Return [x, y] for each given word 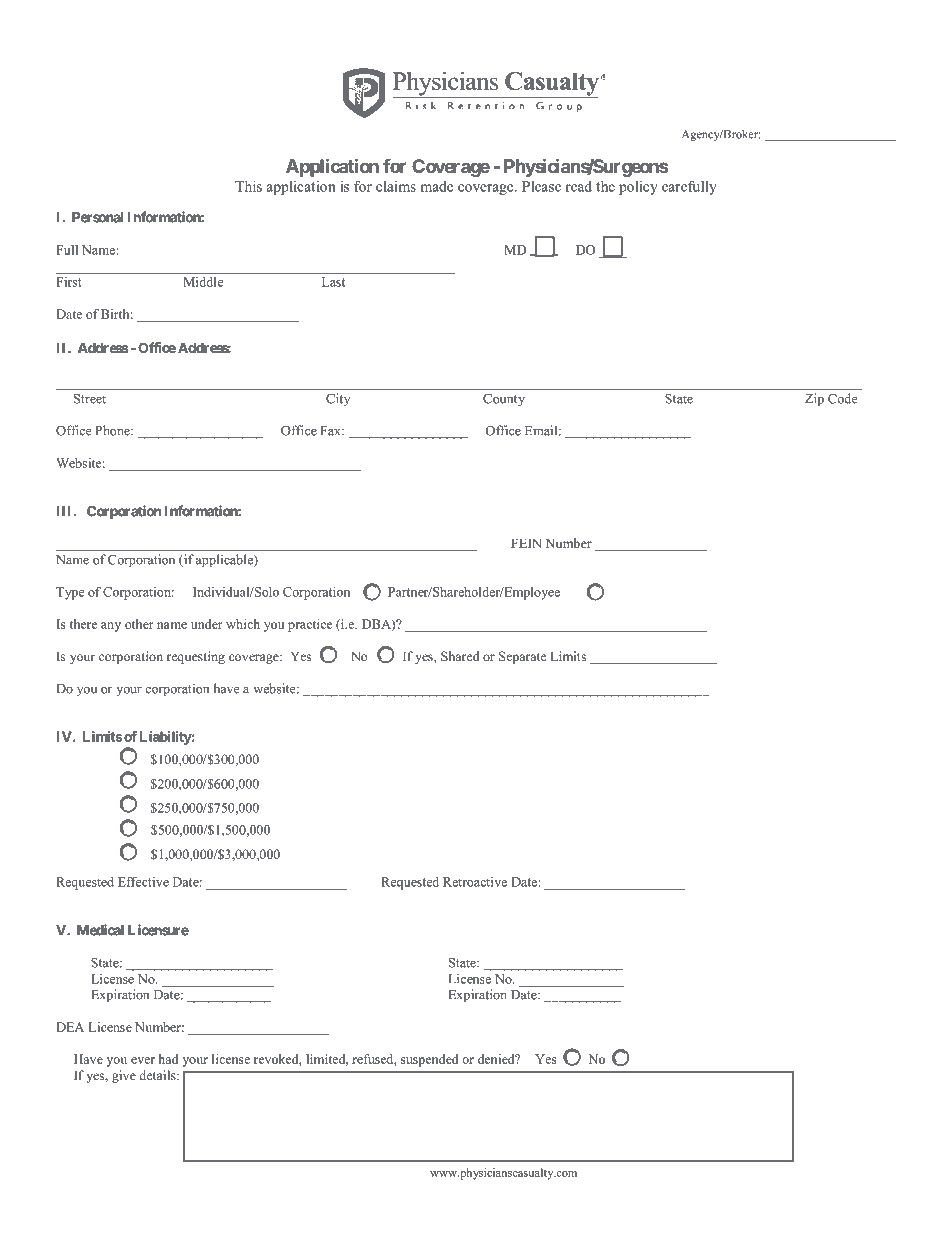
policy [638, 188]
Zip [814, 400]
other [139, 624]
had [168, 1059]
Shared [460, 656]
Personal [97, 217]
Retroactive [475, 882]
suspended [430, 1060]
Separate [523, 657]
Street [90, 399]
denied [497, 1059]
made [436, 186]
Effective [143, 882]
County [504, 400]
